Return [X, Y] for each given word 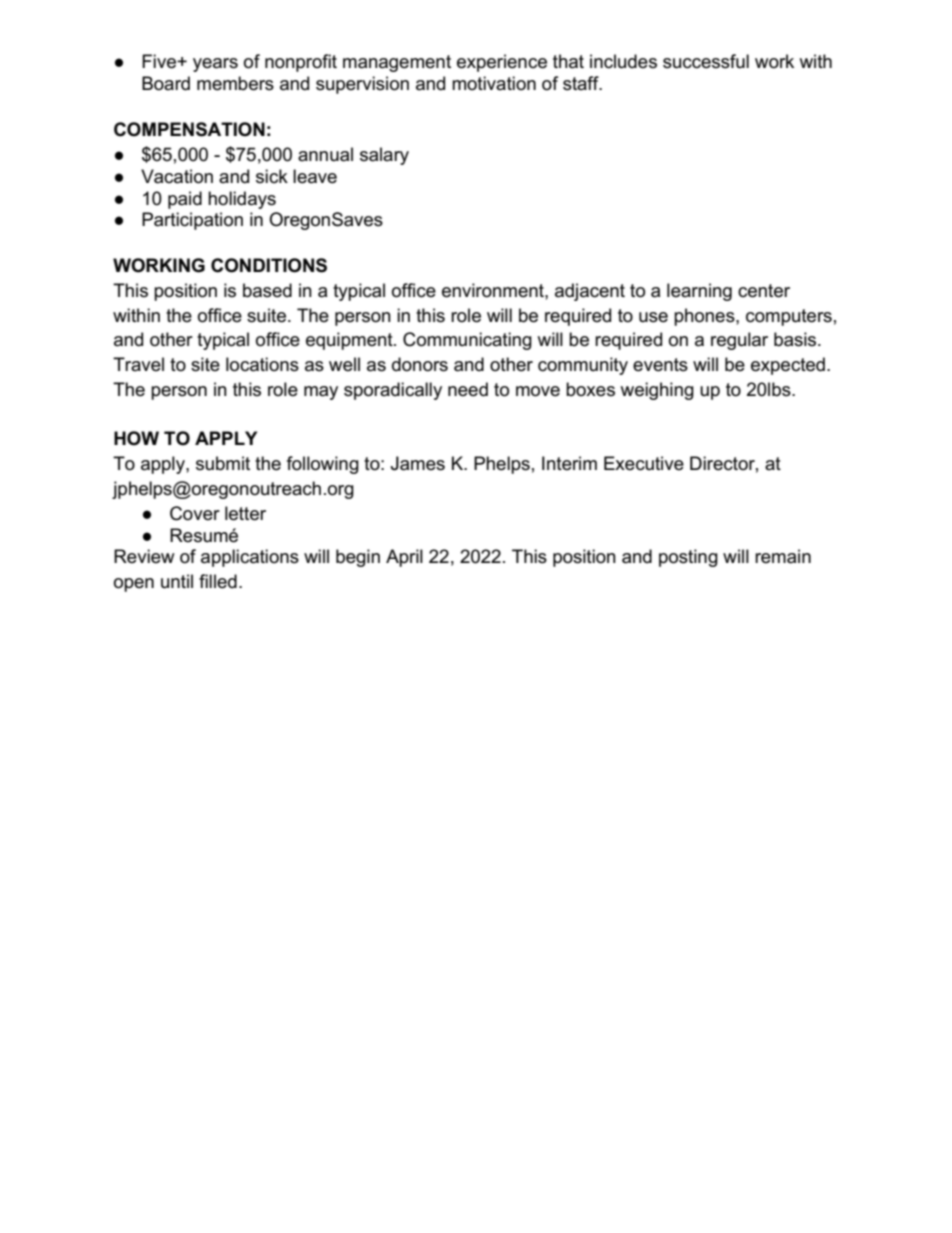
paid [185, 200]
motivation [494, 83]
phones [705, 317]
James [418, 463]
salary [384, 156]
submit [223, 463]
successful [706, 61]
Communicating [467, 341]
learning [699, 292]
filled [218, 581]
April [404, 558]
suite [266, 315]
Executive [644, 463]
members [235, 83]
